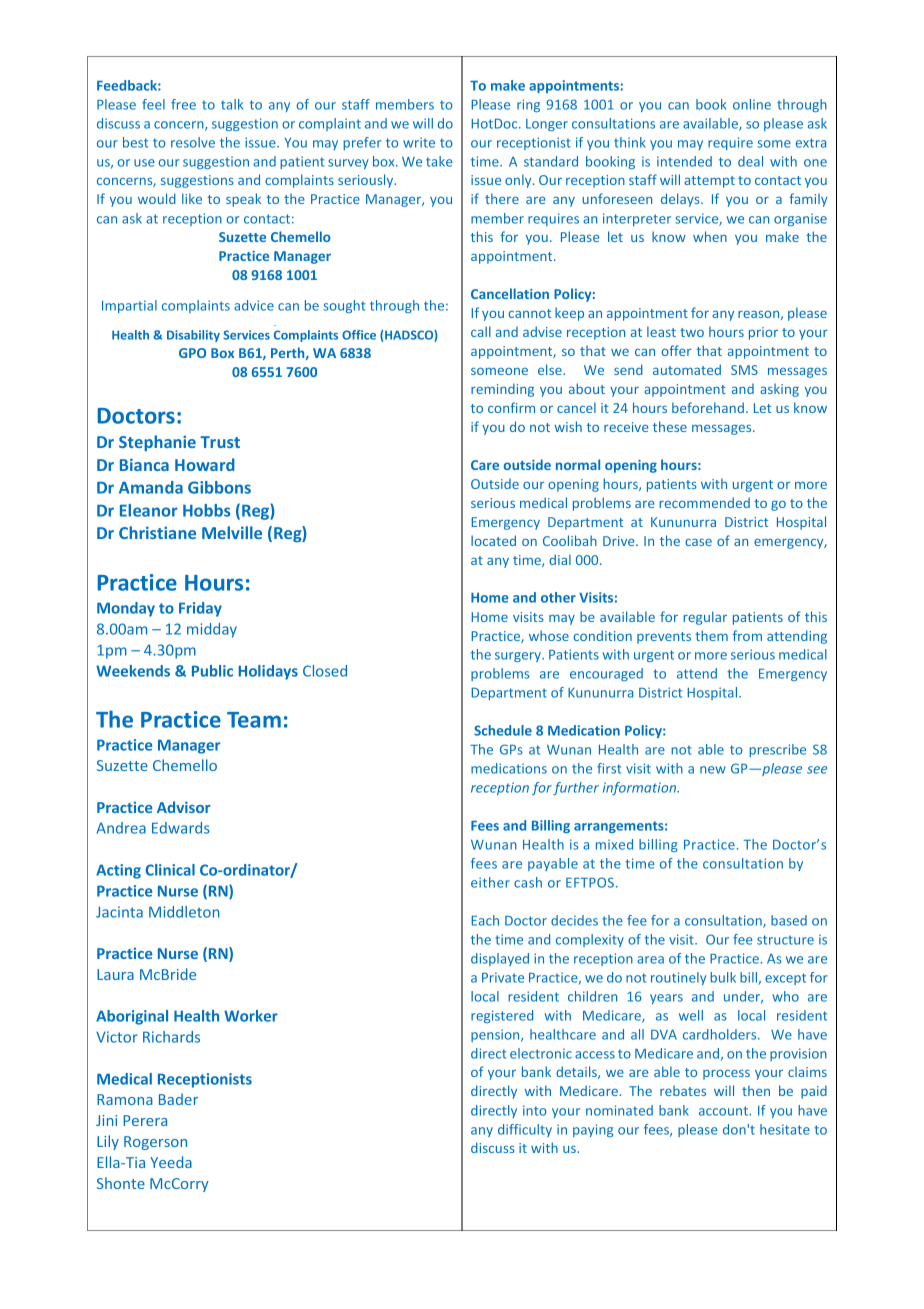 Image resolution: width=924 pixels, height=1309 pixels. I want to click on confirm, so click(511, 407).
